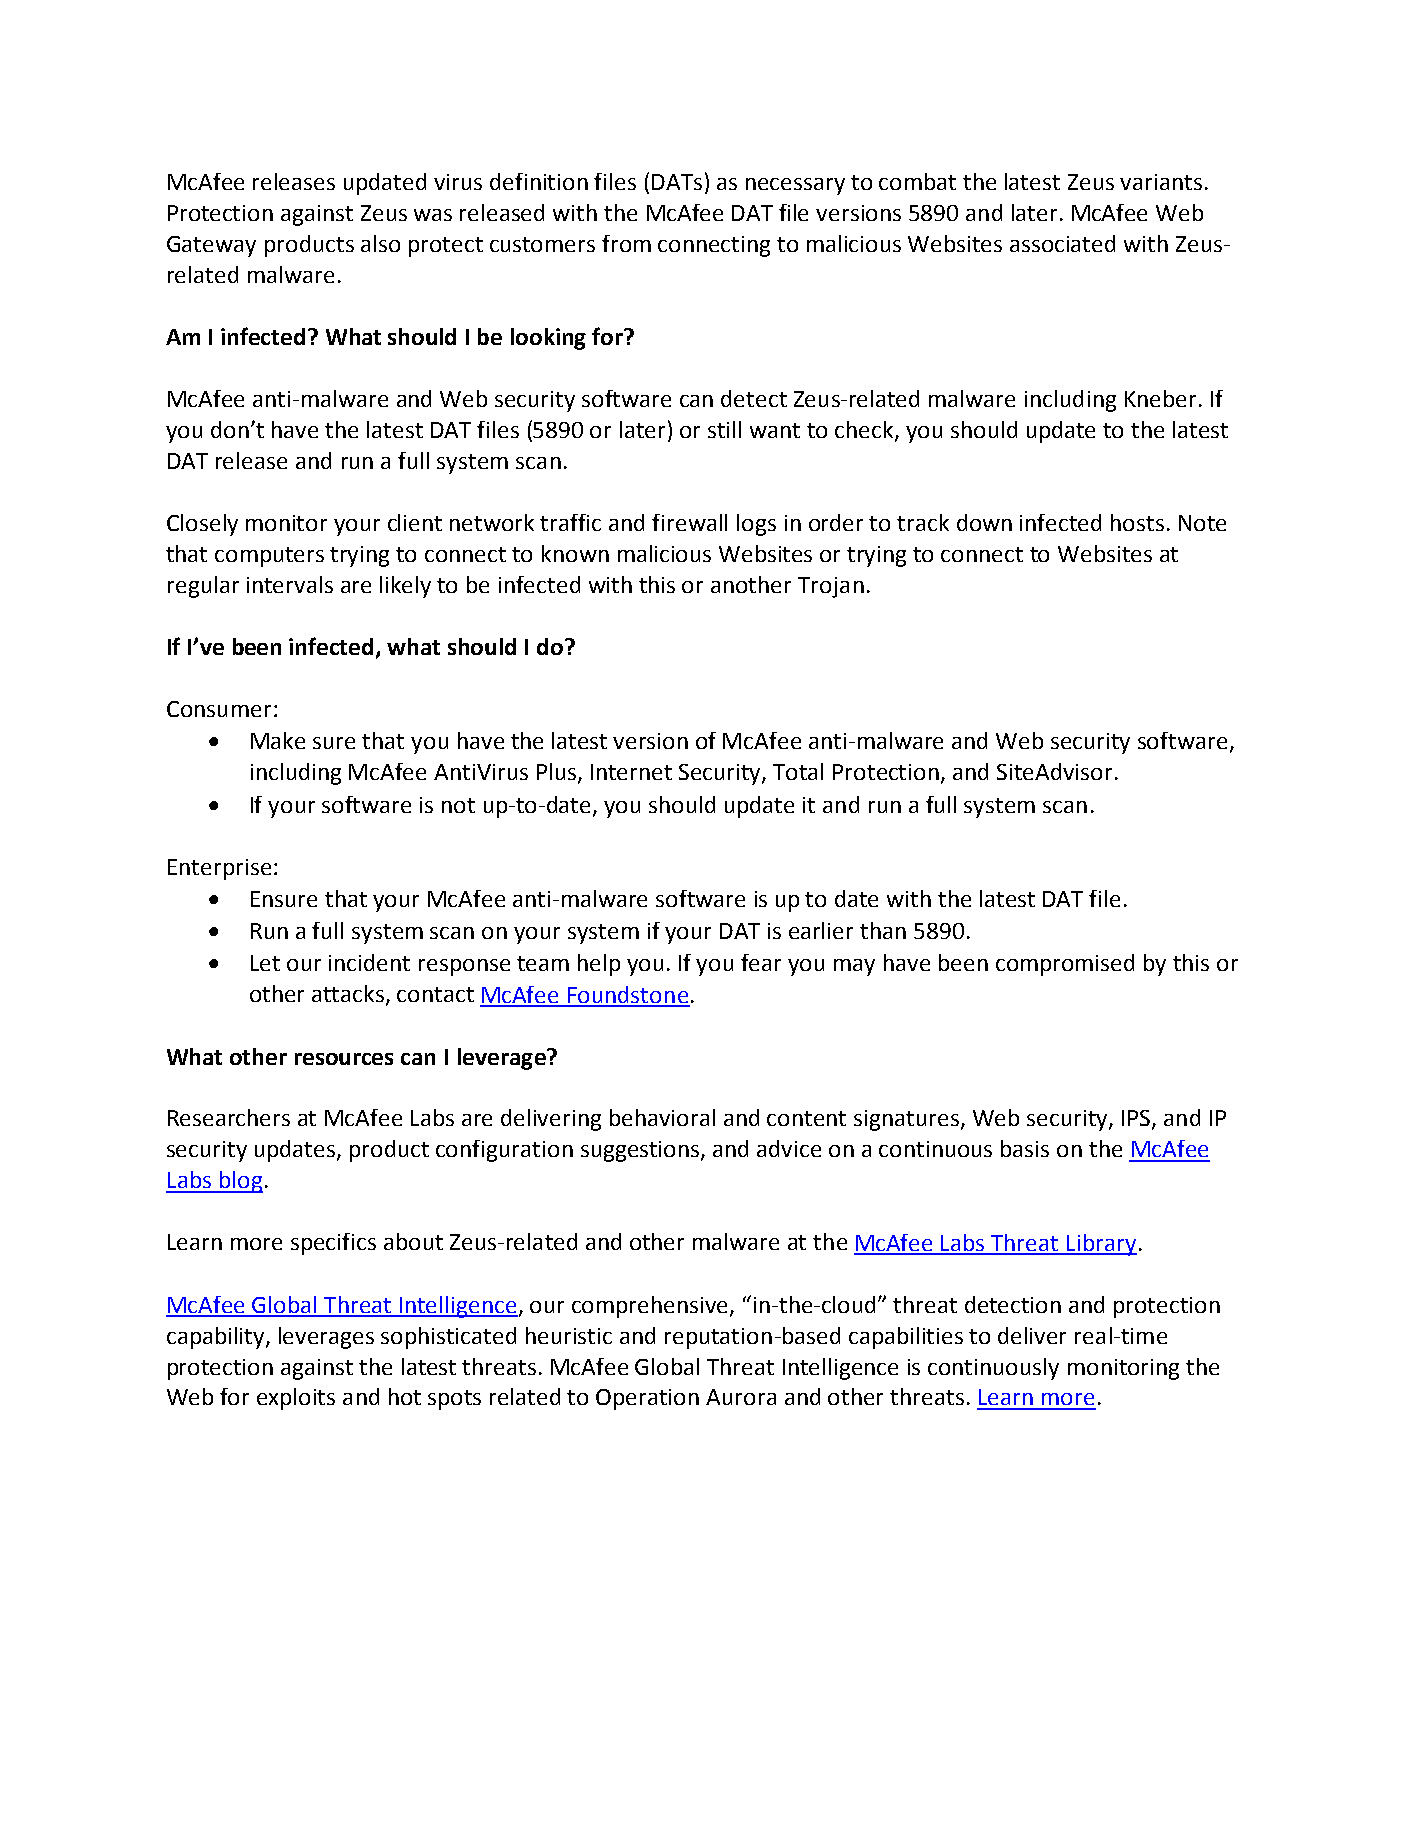 This screenshot has height=1828, width=1412. I want to click on Total, so click(798, 771).
